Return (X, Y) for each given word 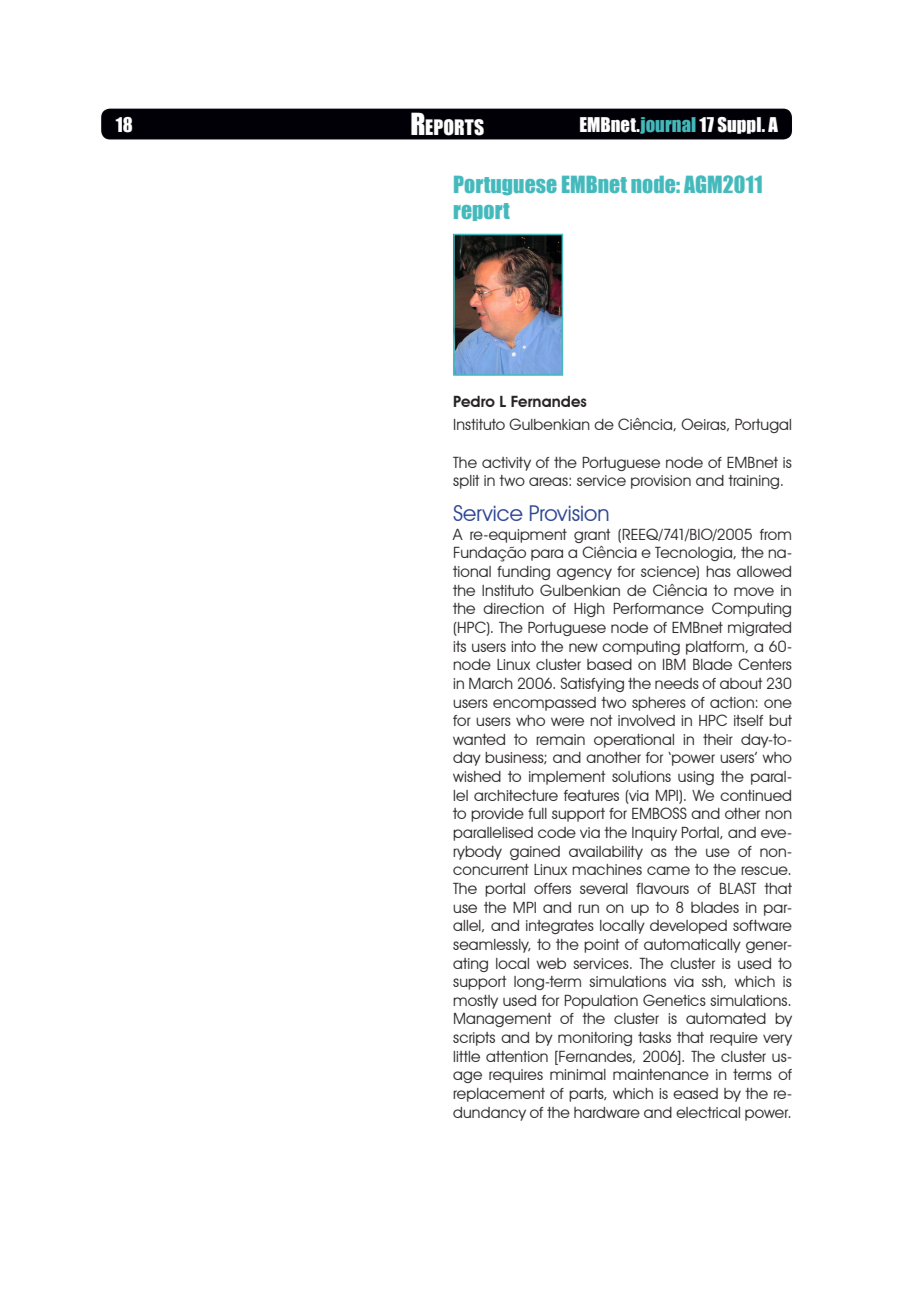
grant (592, 536)
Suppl (740, 125)
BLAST (738, 888)
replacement (499, 1095)
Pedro (474, 401)
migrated (759, 629)
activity (506, 464)
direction (513, 608)
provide (497, 815)
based (609, 664)
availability (606, 853)
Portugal (763, 426)
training (755, 482)
